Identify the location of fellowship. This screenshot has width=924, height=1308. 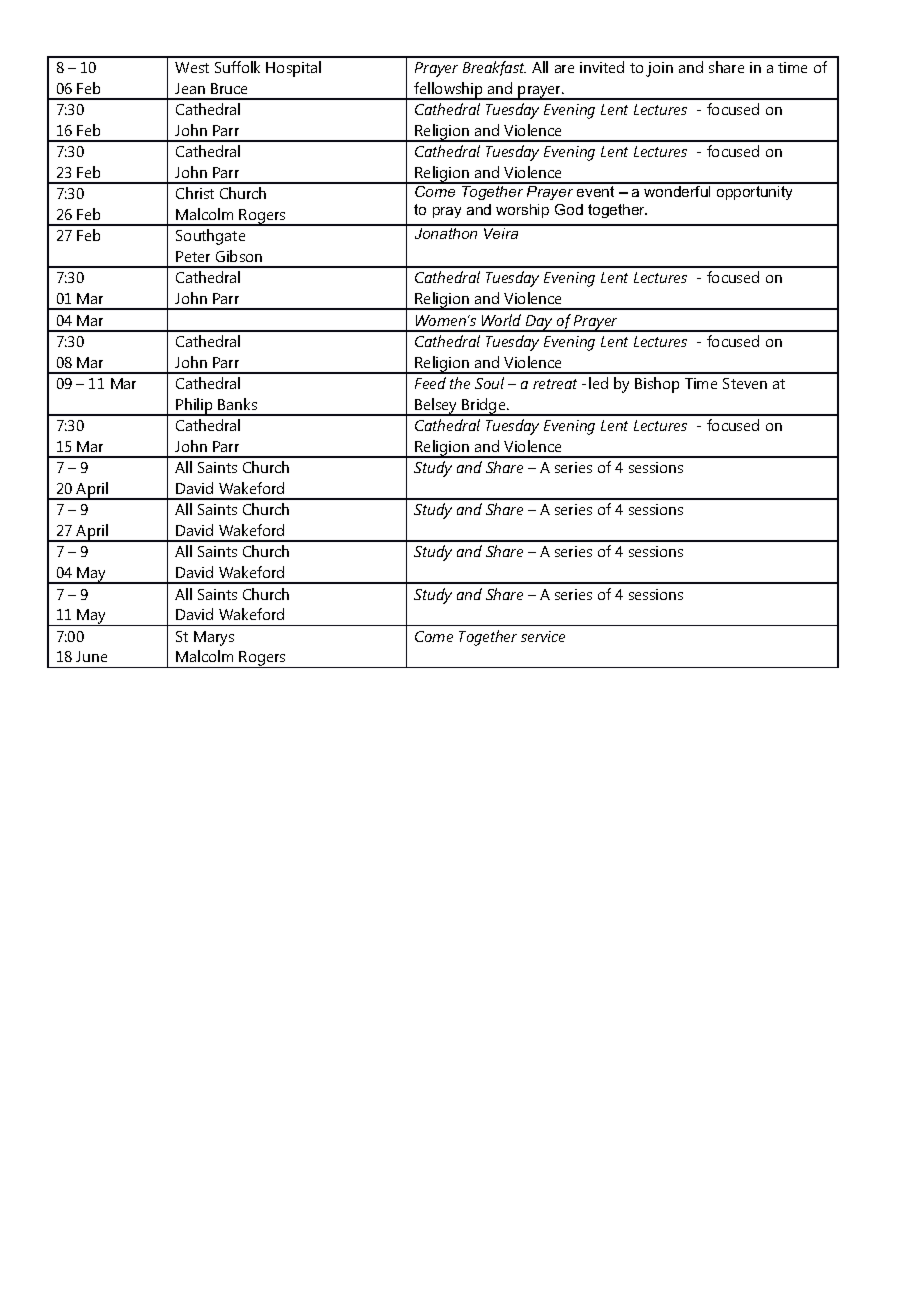
(449, 91).
